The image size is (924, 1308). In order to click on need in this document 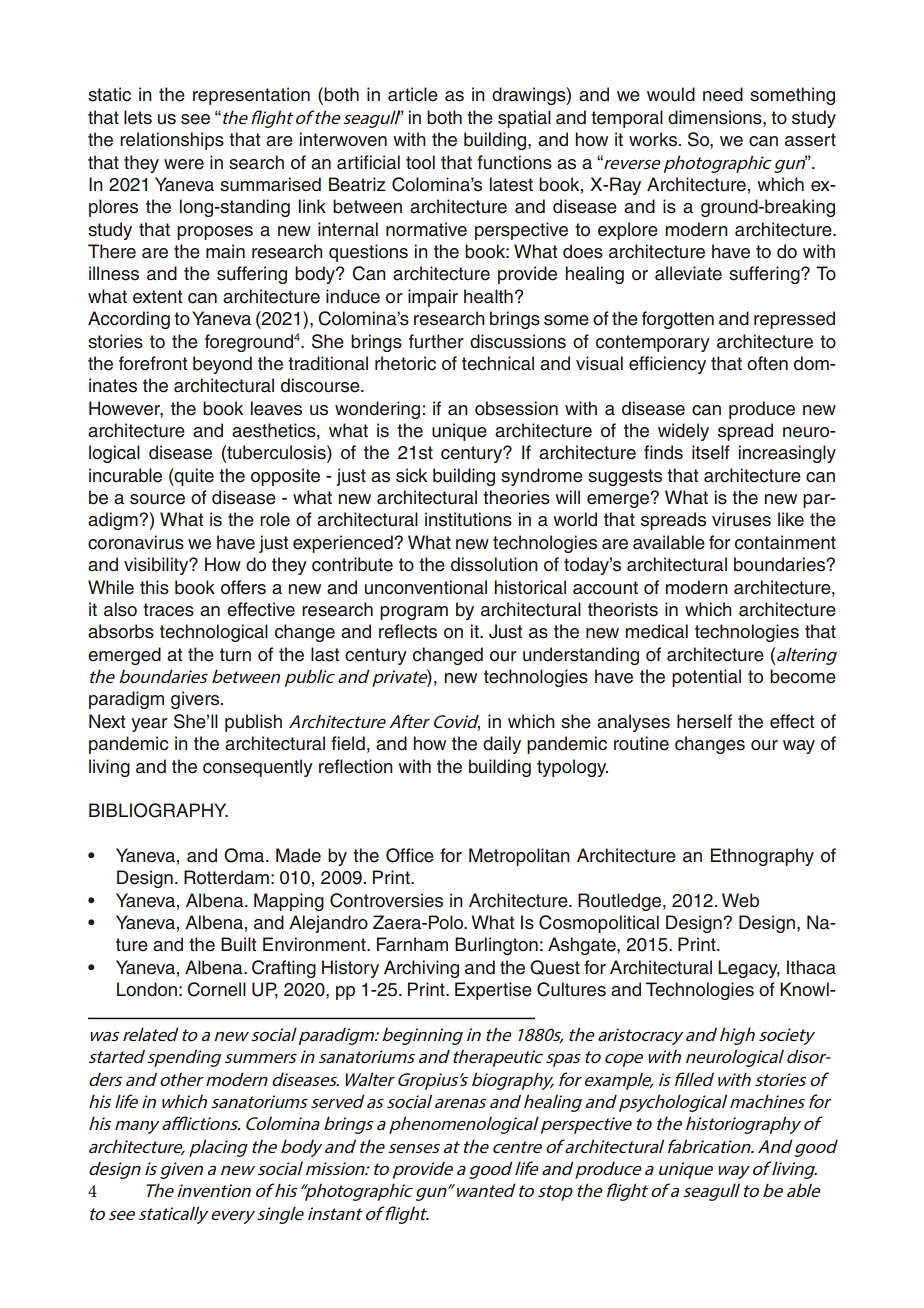, I will do `click(723, 94)`.
